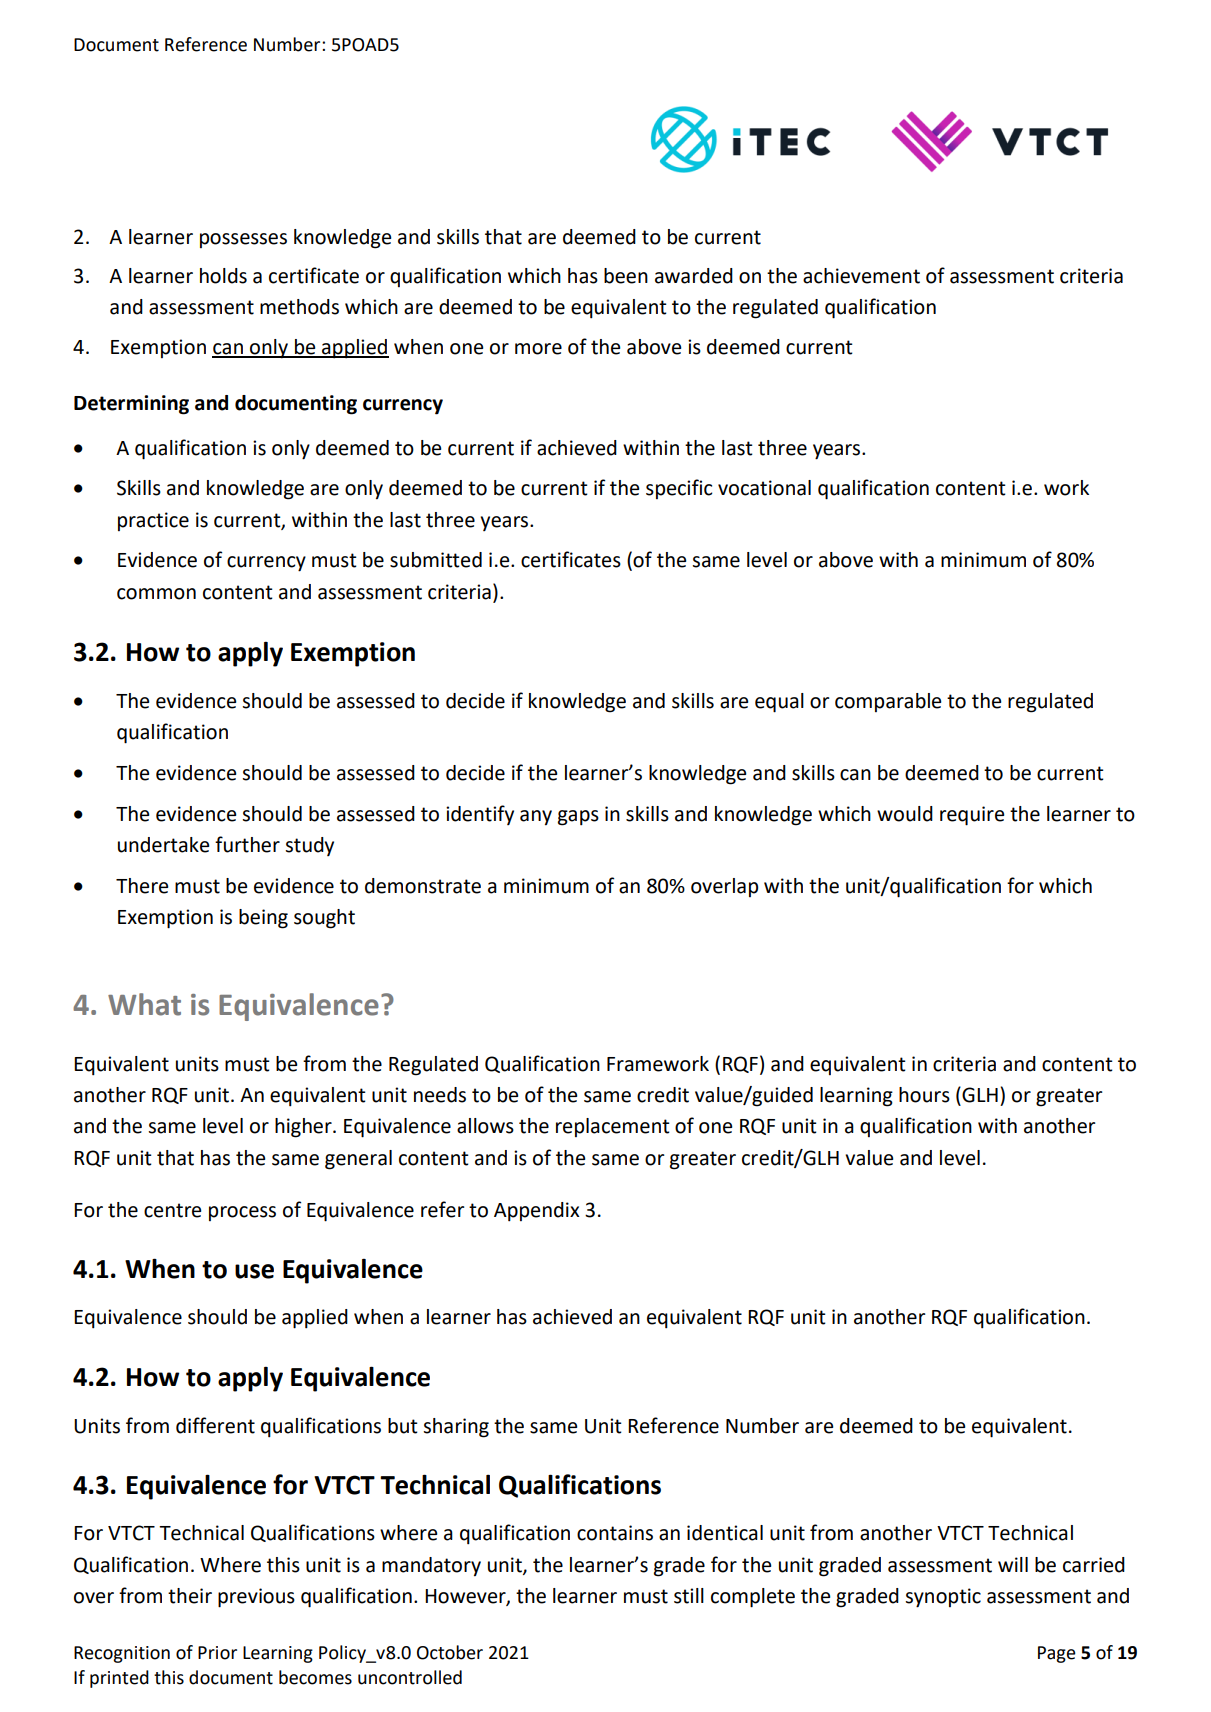 The image size is (1211, 1712). Describe the element at coordinates (861, 276) in the page. I see `achievement` at that location.
